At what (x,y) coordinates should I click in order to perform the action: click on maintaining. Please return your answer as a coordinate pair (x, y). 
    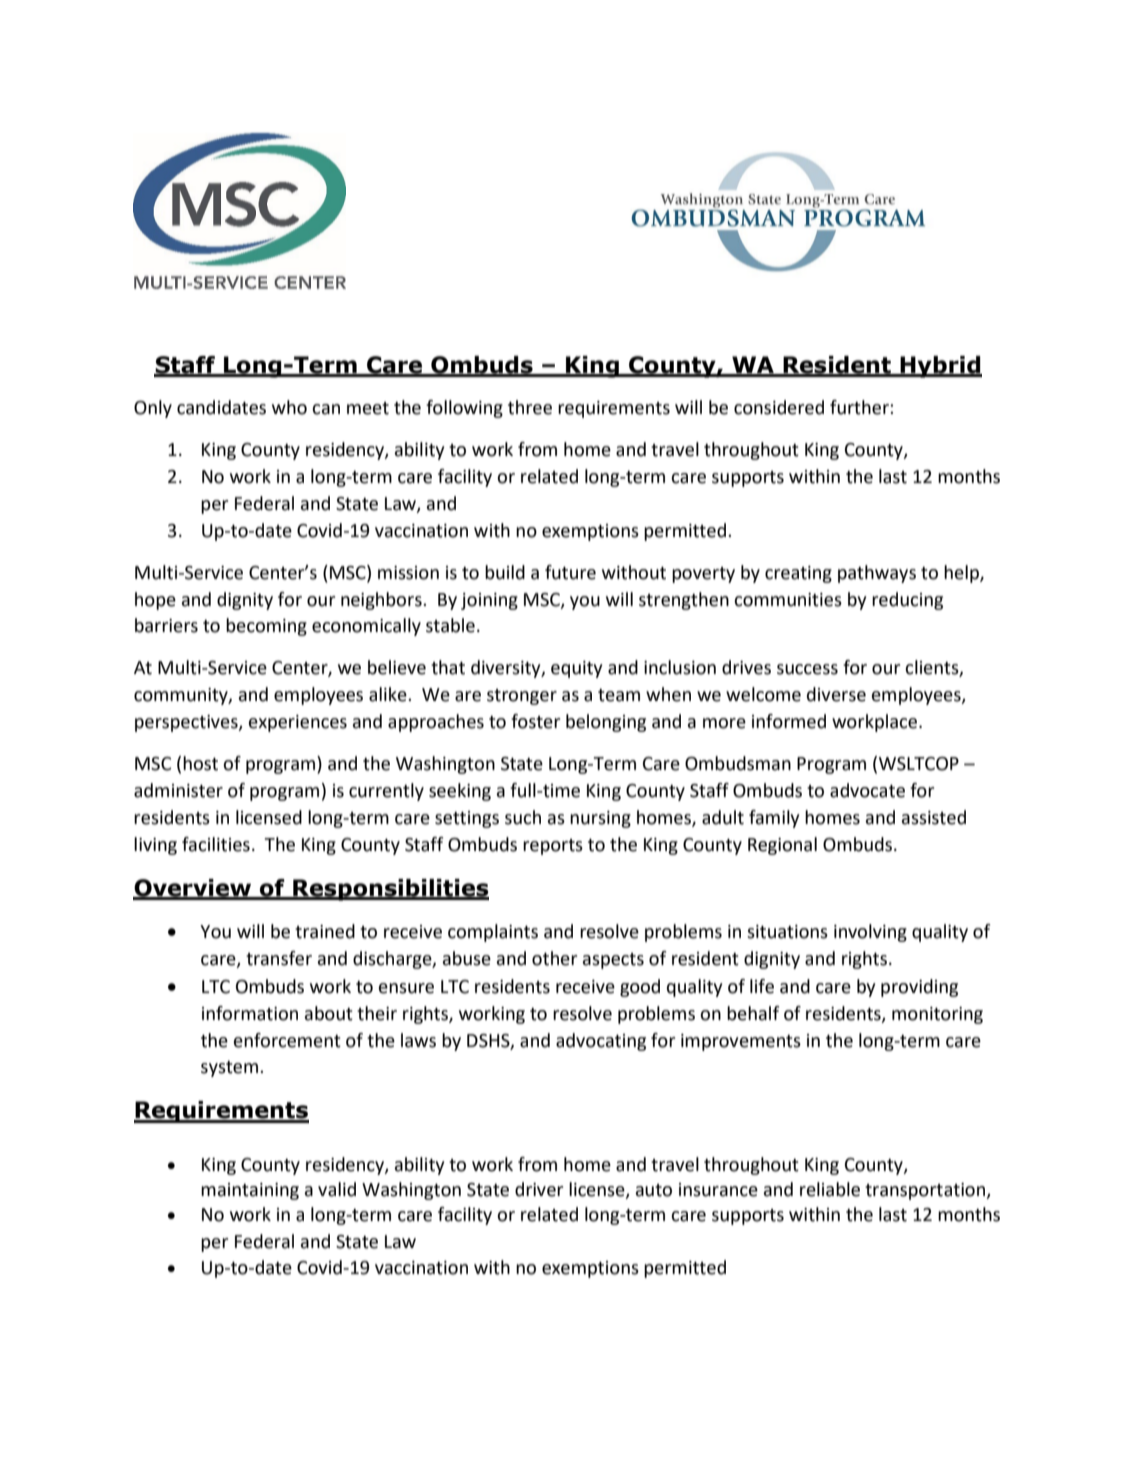
    Looking at the image, I should click on (250, 1191).
